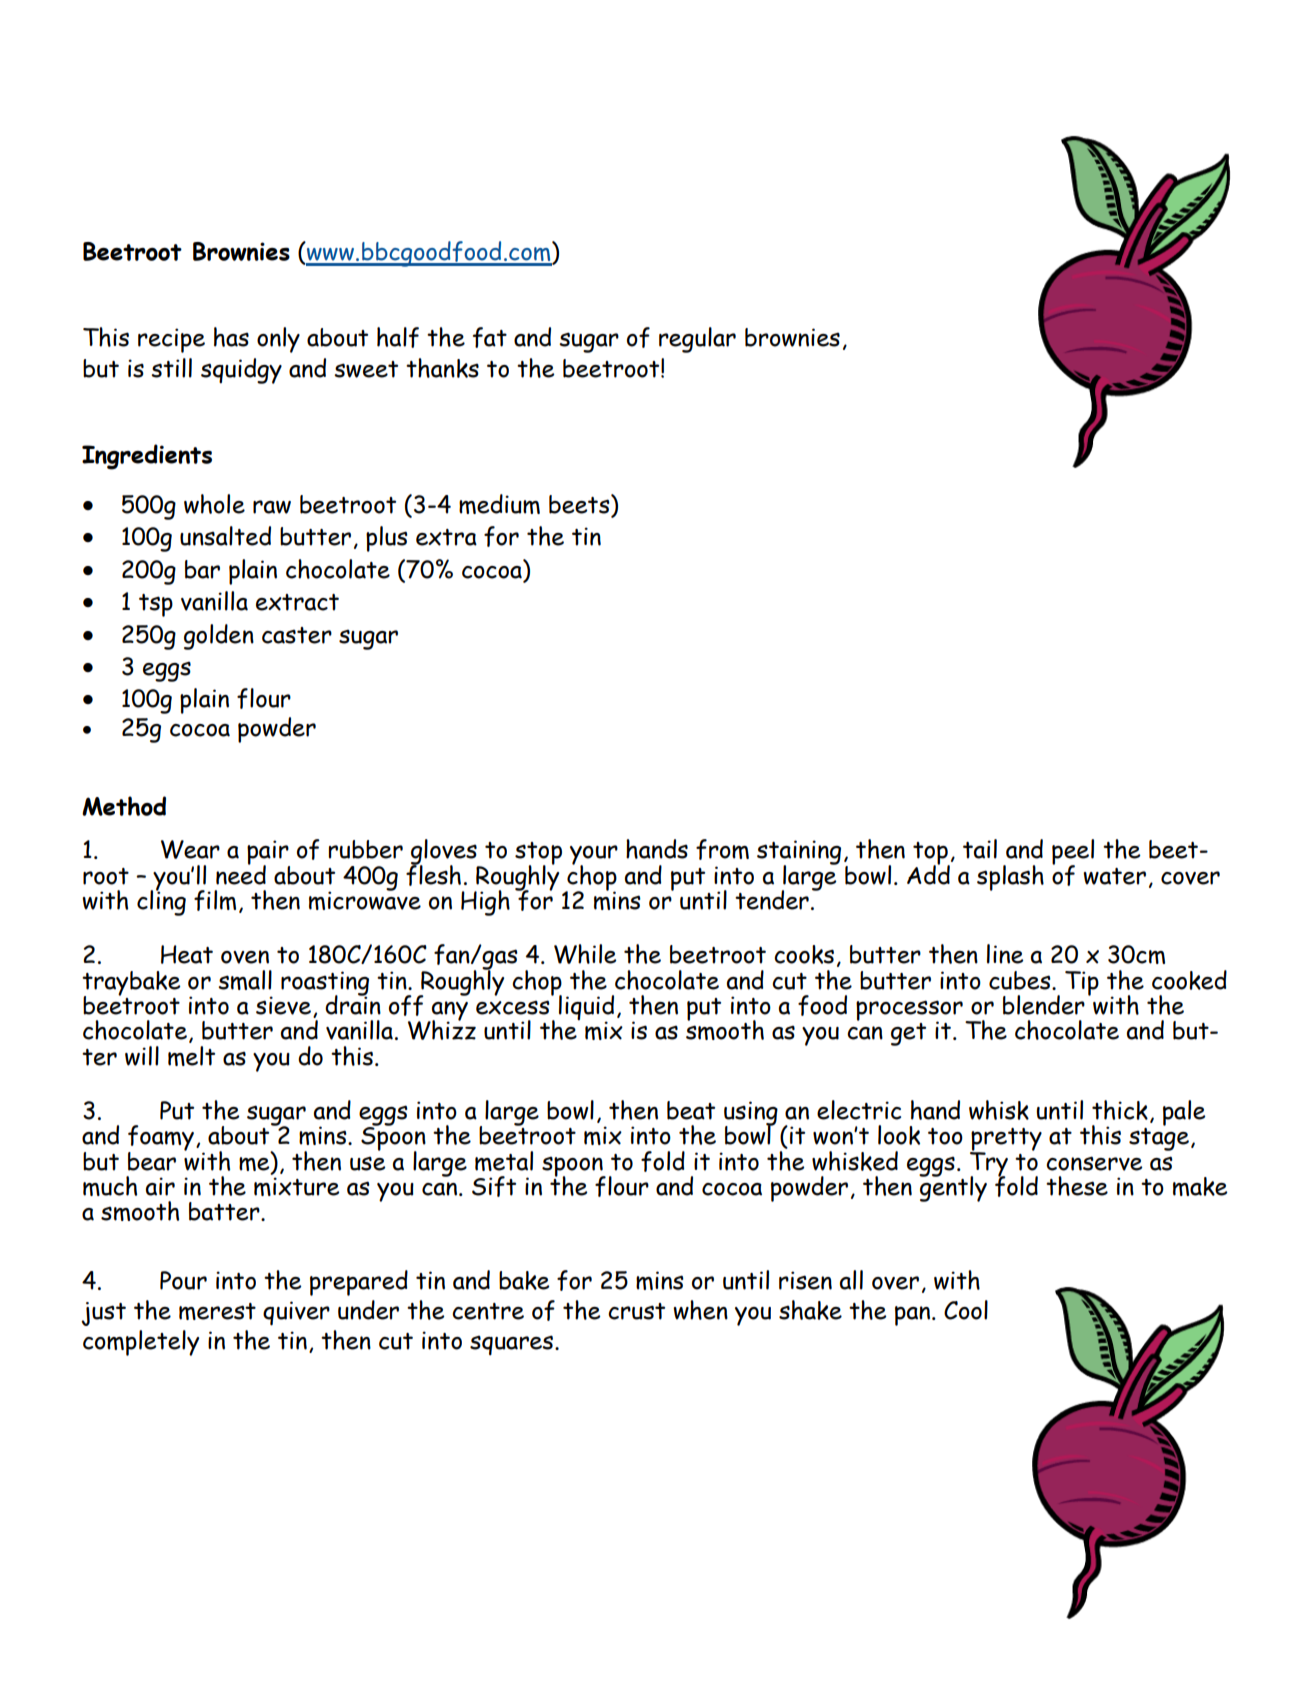  Describe the element at coordinates (499, 504) in the document. I see `medium` at that location.
